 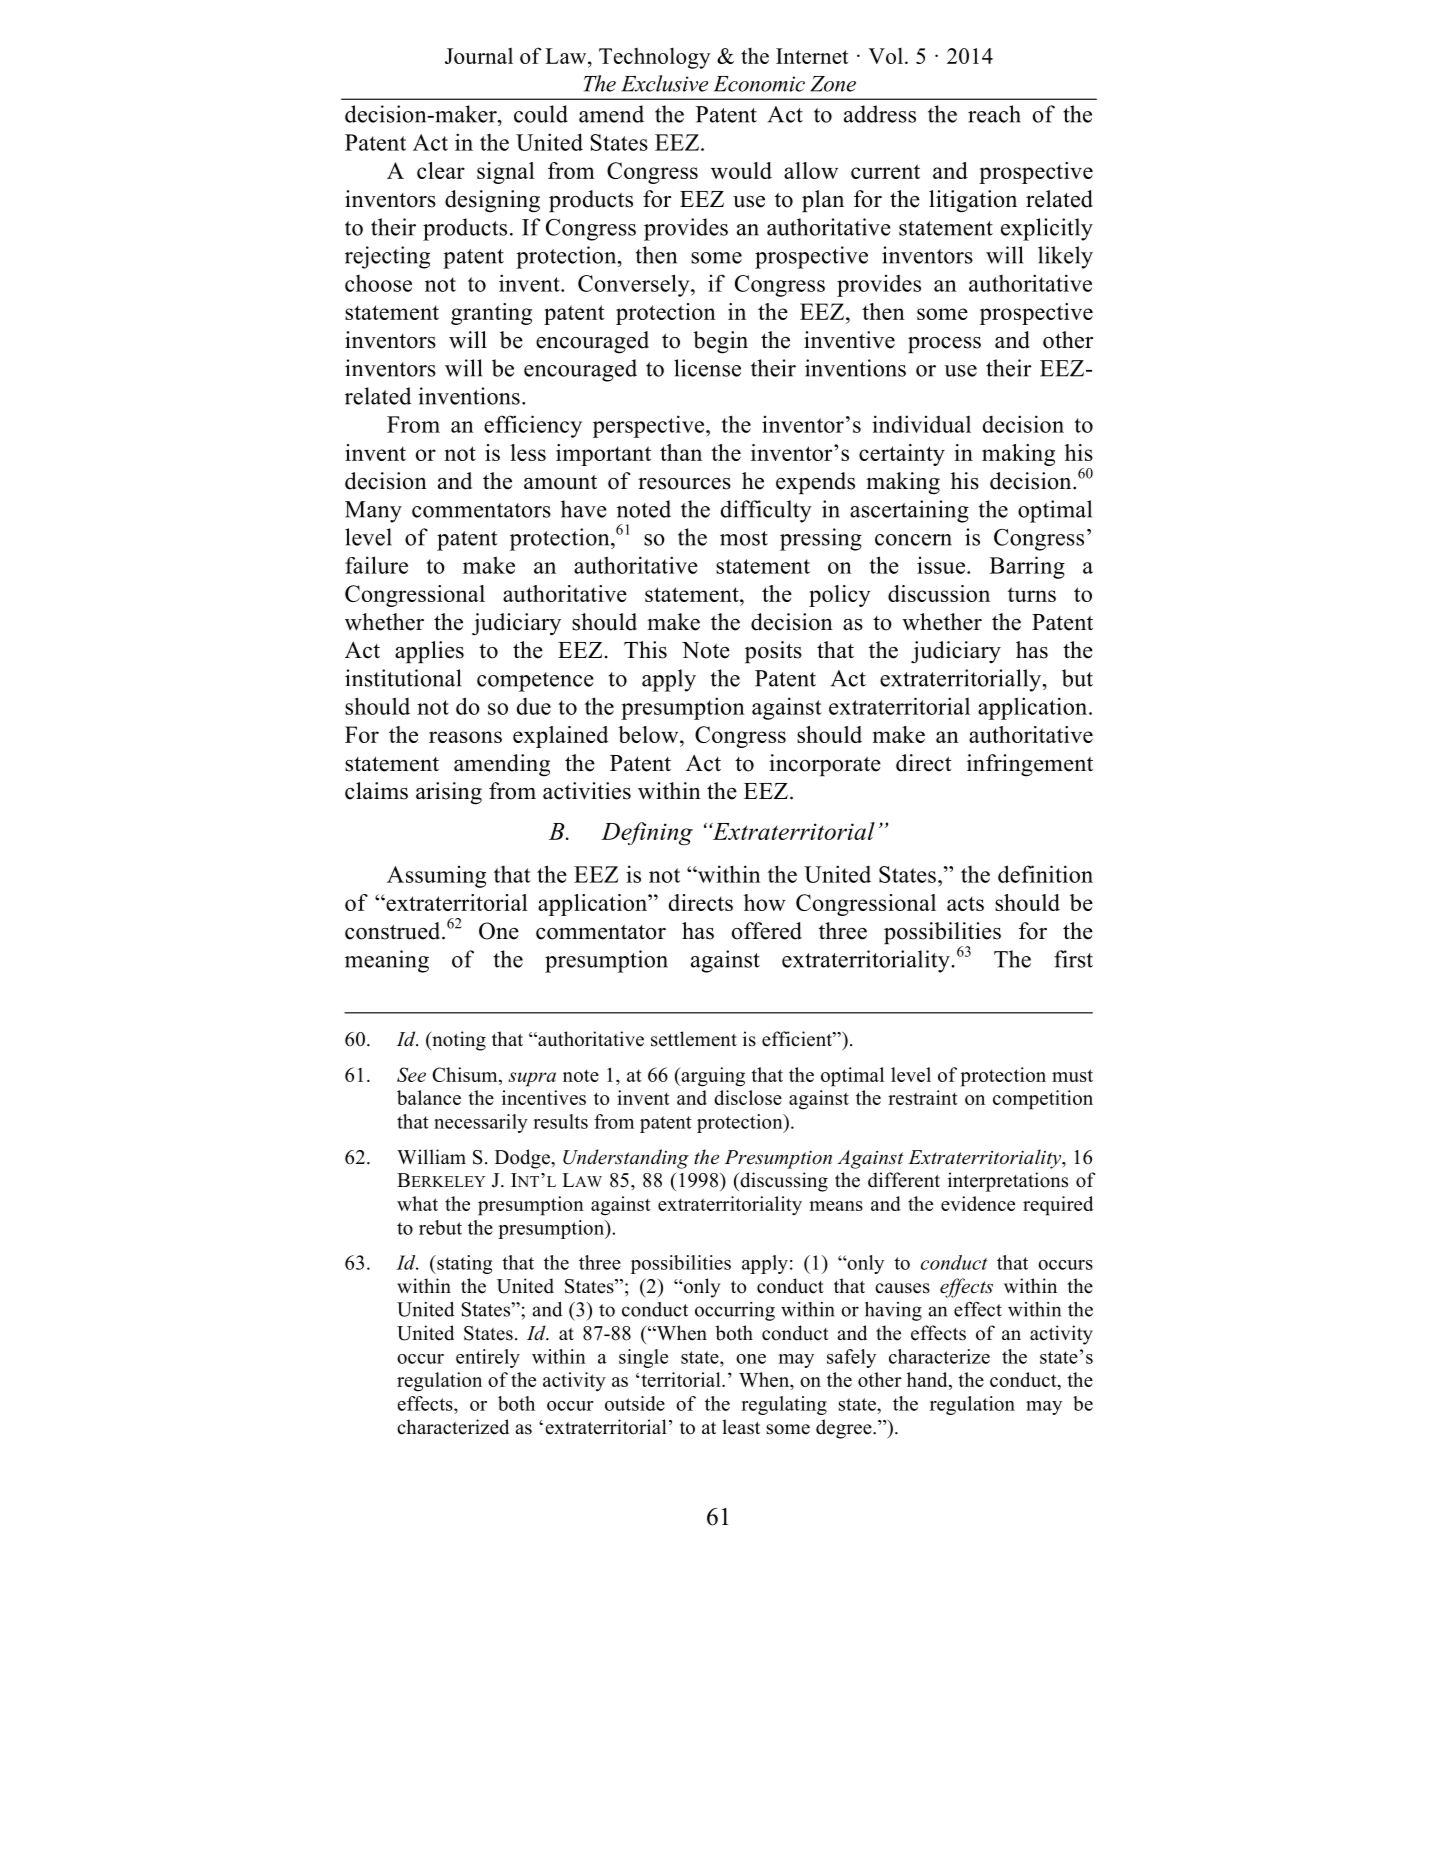 What do you see at coordinates (994, 114) in the page?
I see `reach` at bounding box center [994, 114].
